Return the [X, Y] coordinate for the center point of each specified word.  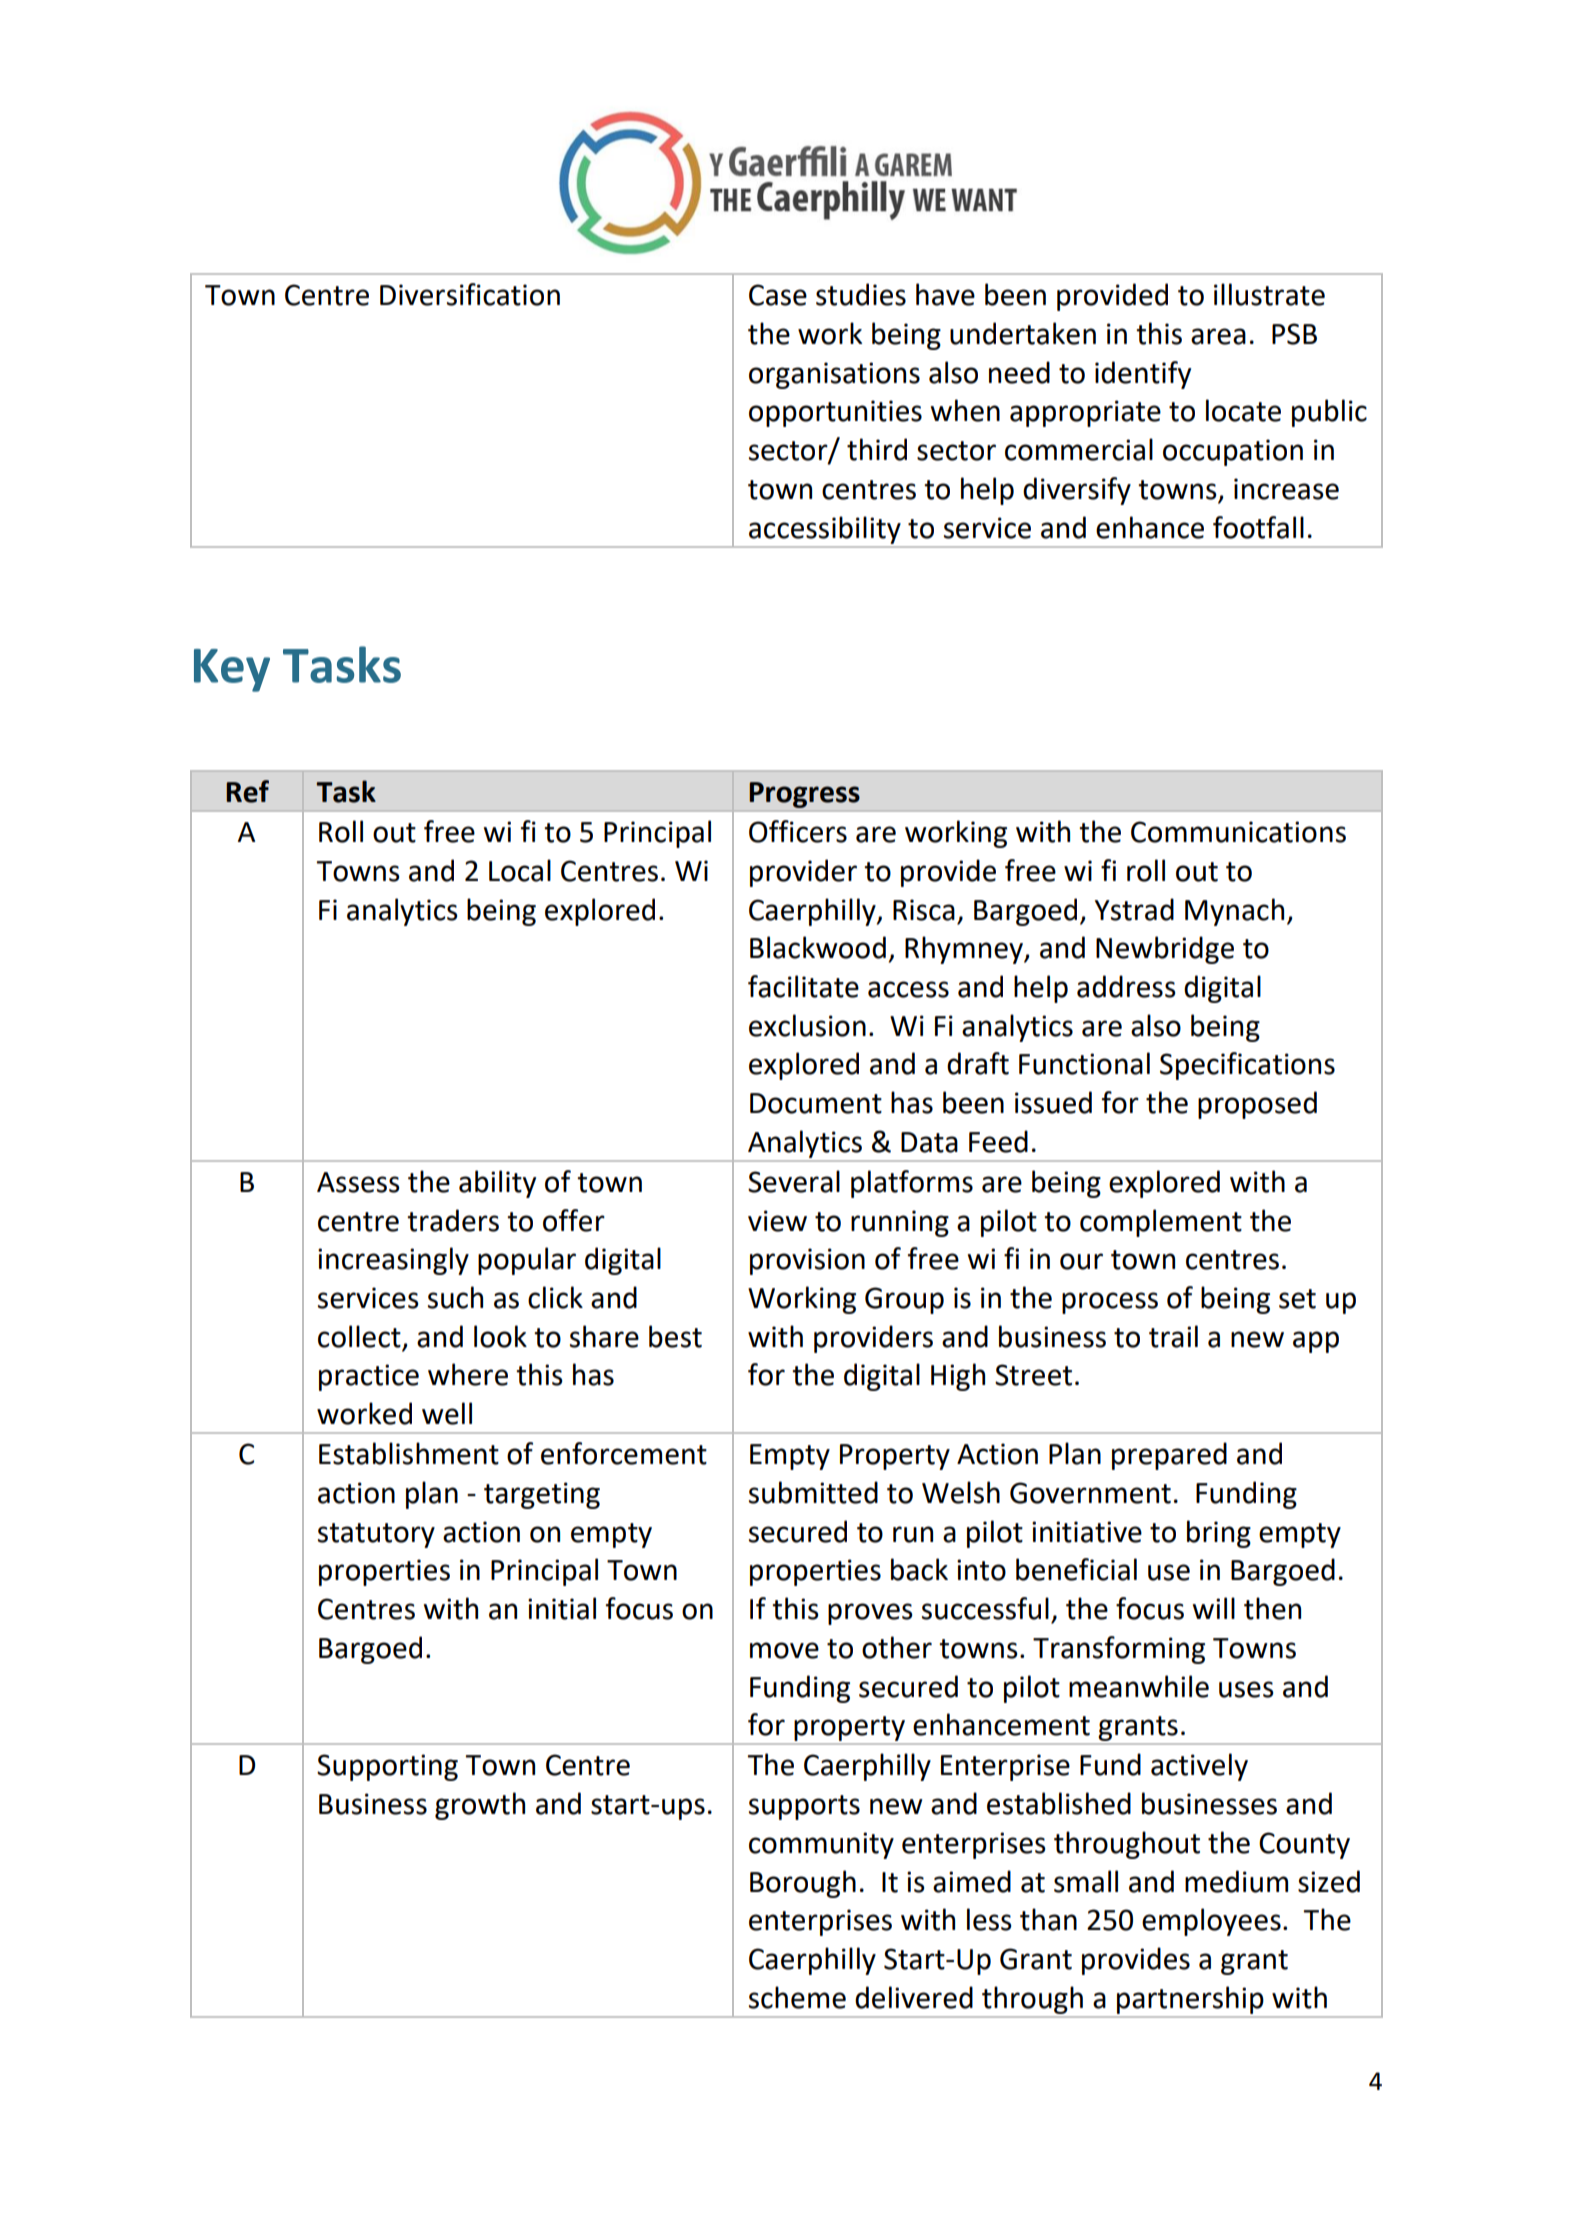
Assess [358, 1182]
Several [794, 1181]
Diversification [470, 294]
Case [778, 295]
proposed [1257, 1105]
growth [480, 1806]
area [1218, 336]
